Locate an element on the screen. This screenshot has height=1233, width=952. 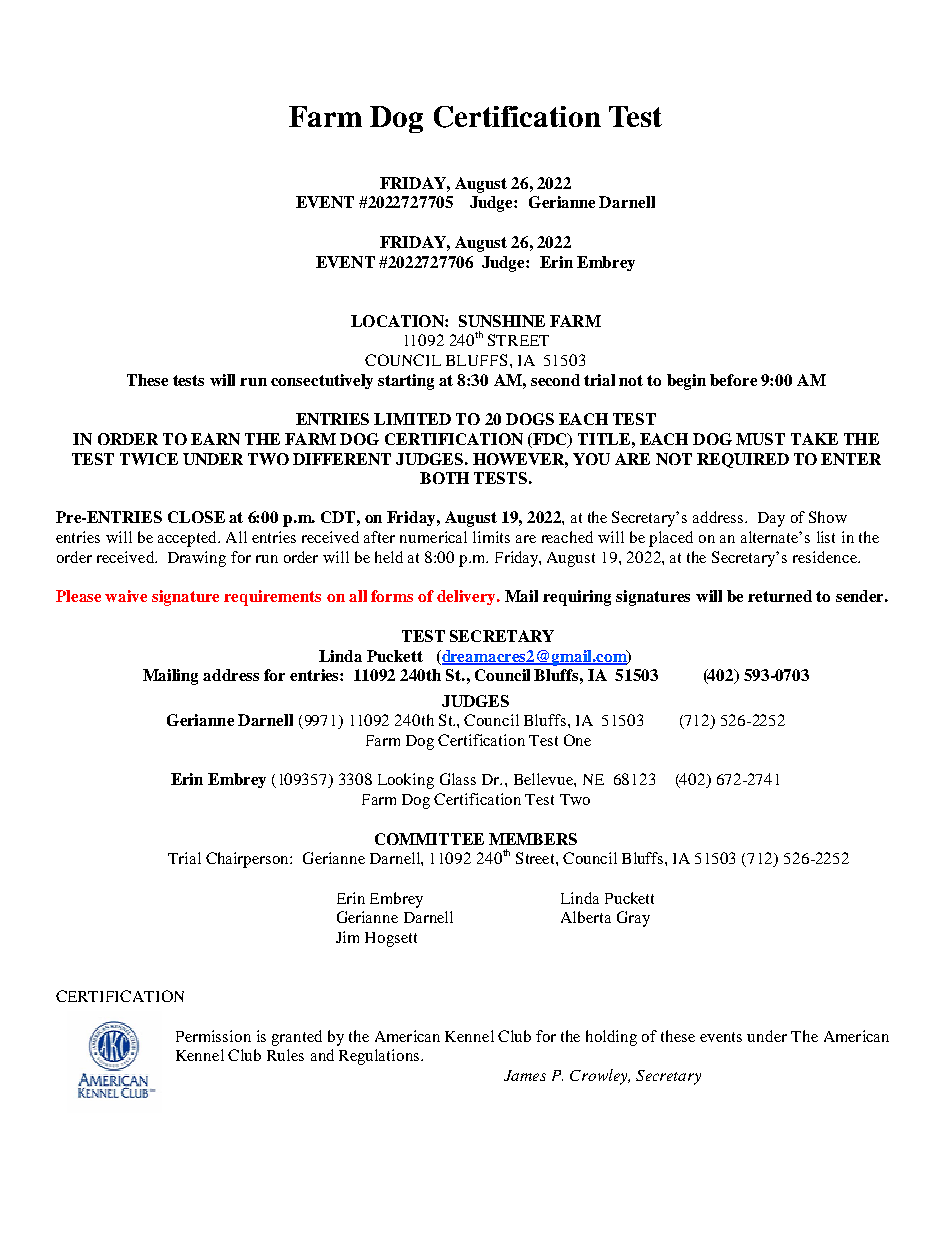
before is located at coordinates (733, 380).
